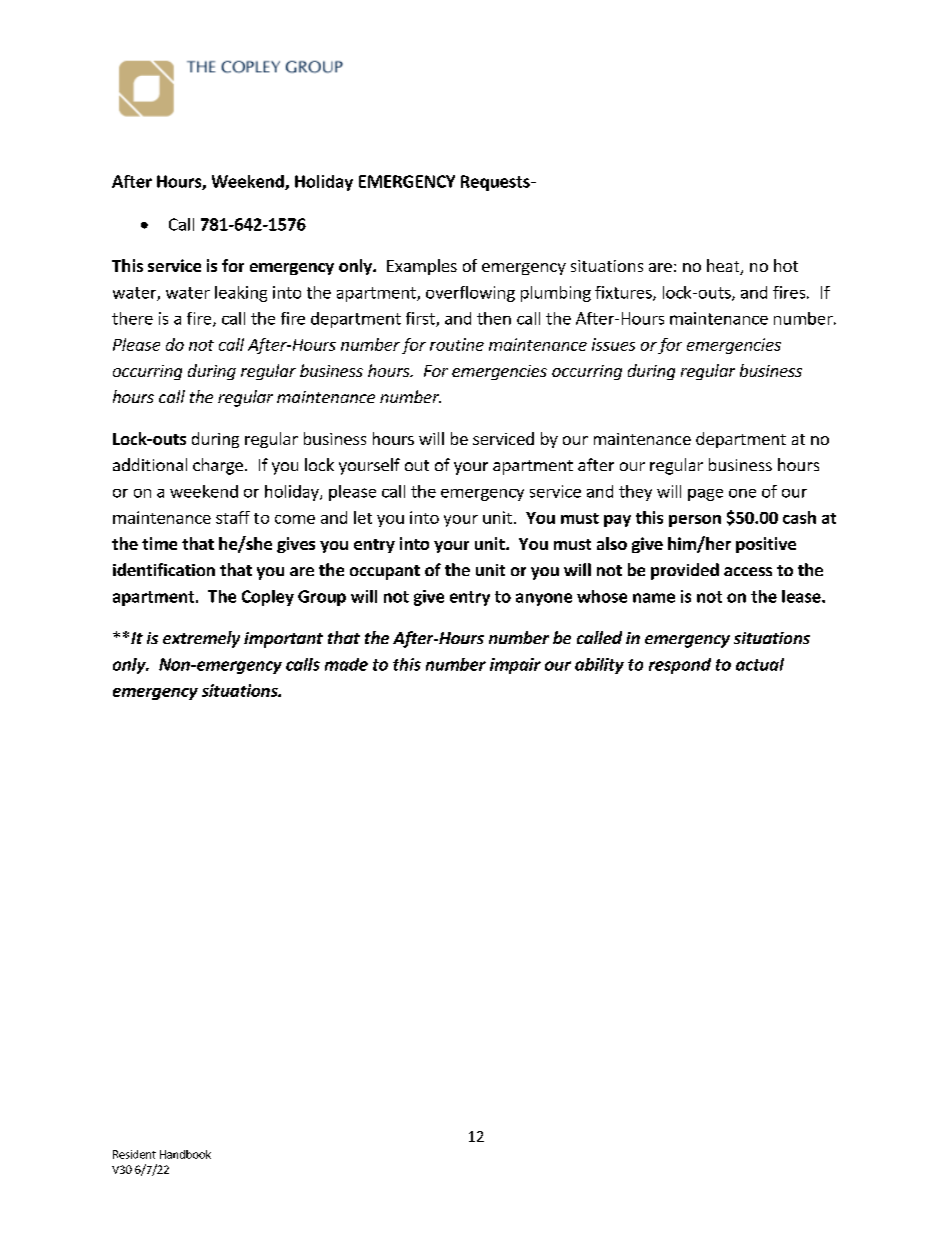 The image size is (952, 1233). Describe the element at coordinates (470, 294) in the image. I see `overflowing` at that location.
